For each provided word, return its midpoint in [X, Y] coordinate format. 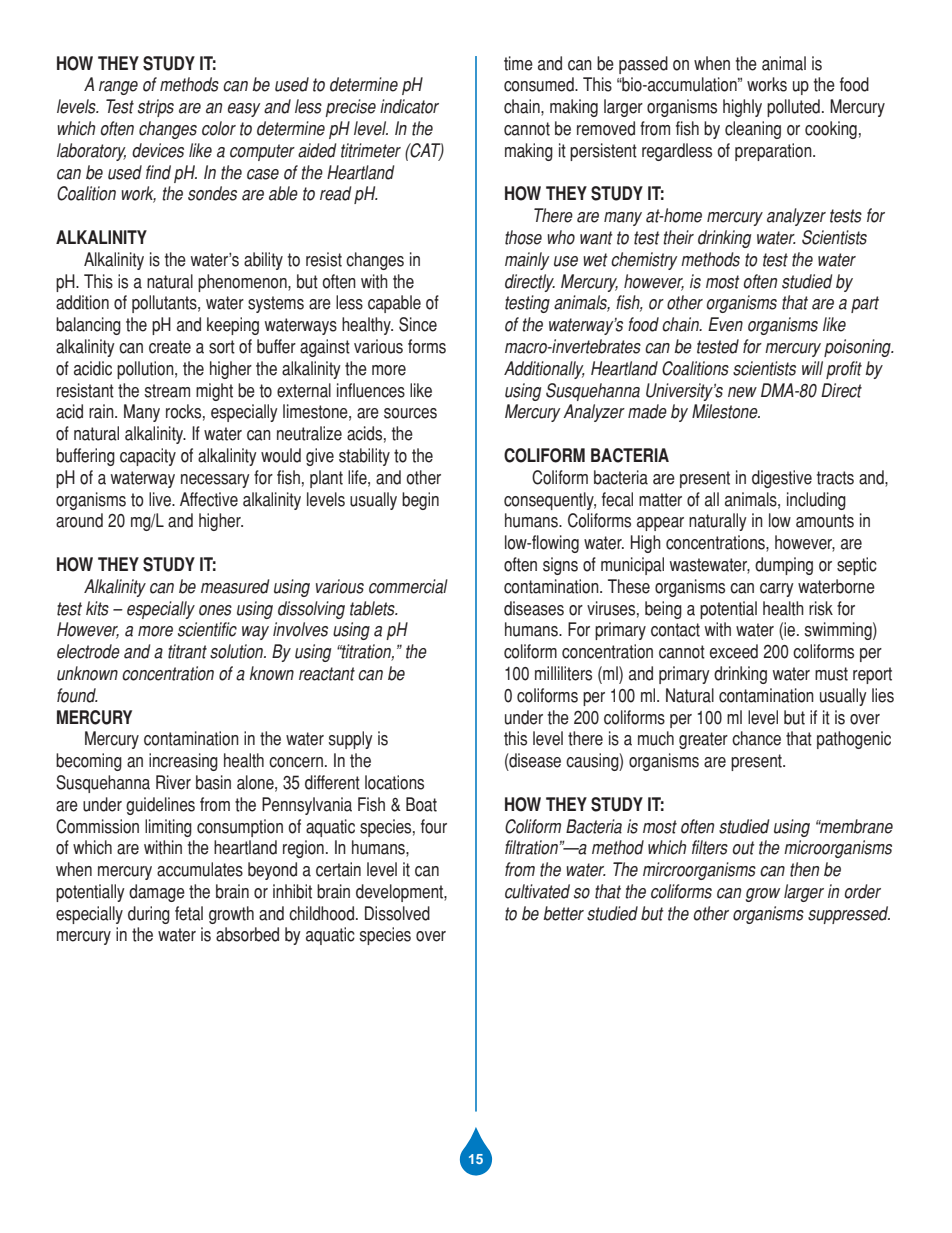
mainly [527, 261]
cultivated [537, 891]
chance [756, 738]
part [865, 304]
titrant [187, 651]
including [816, 501]
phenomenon [243, 283]
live [161, 499]
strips [156, 108]
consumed [540, 84]
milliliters [563, 673]
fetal [189, 913]
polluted [793, 108]
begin [420, 501]
